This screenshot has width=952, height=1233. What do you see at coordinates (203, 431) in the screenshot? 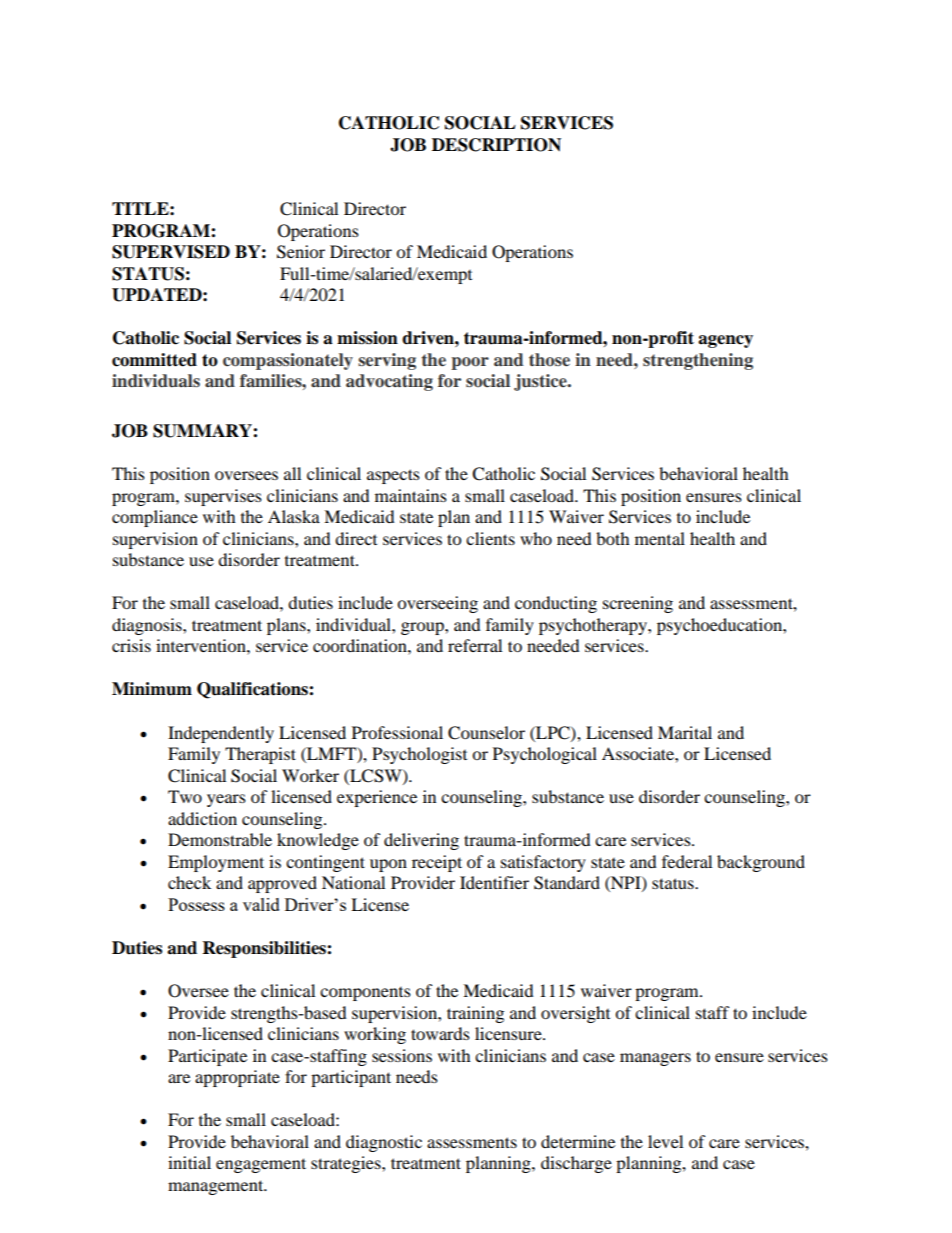
I see `SUMMARY` at bounding box center [203, 431].
